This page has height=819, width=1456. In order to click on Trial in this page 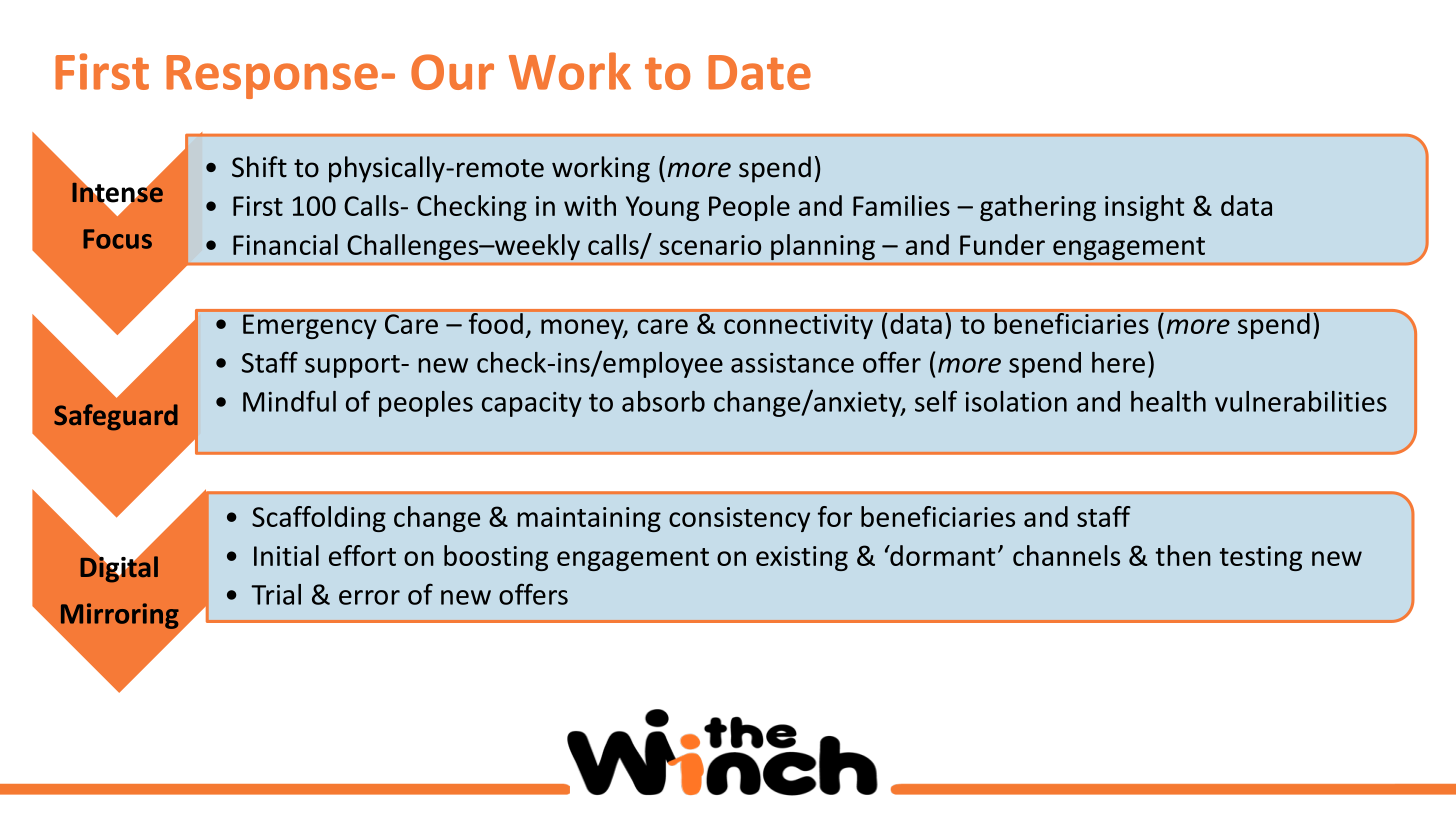, I will do `click(276, 594)`.
